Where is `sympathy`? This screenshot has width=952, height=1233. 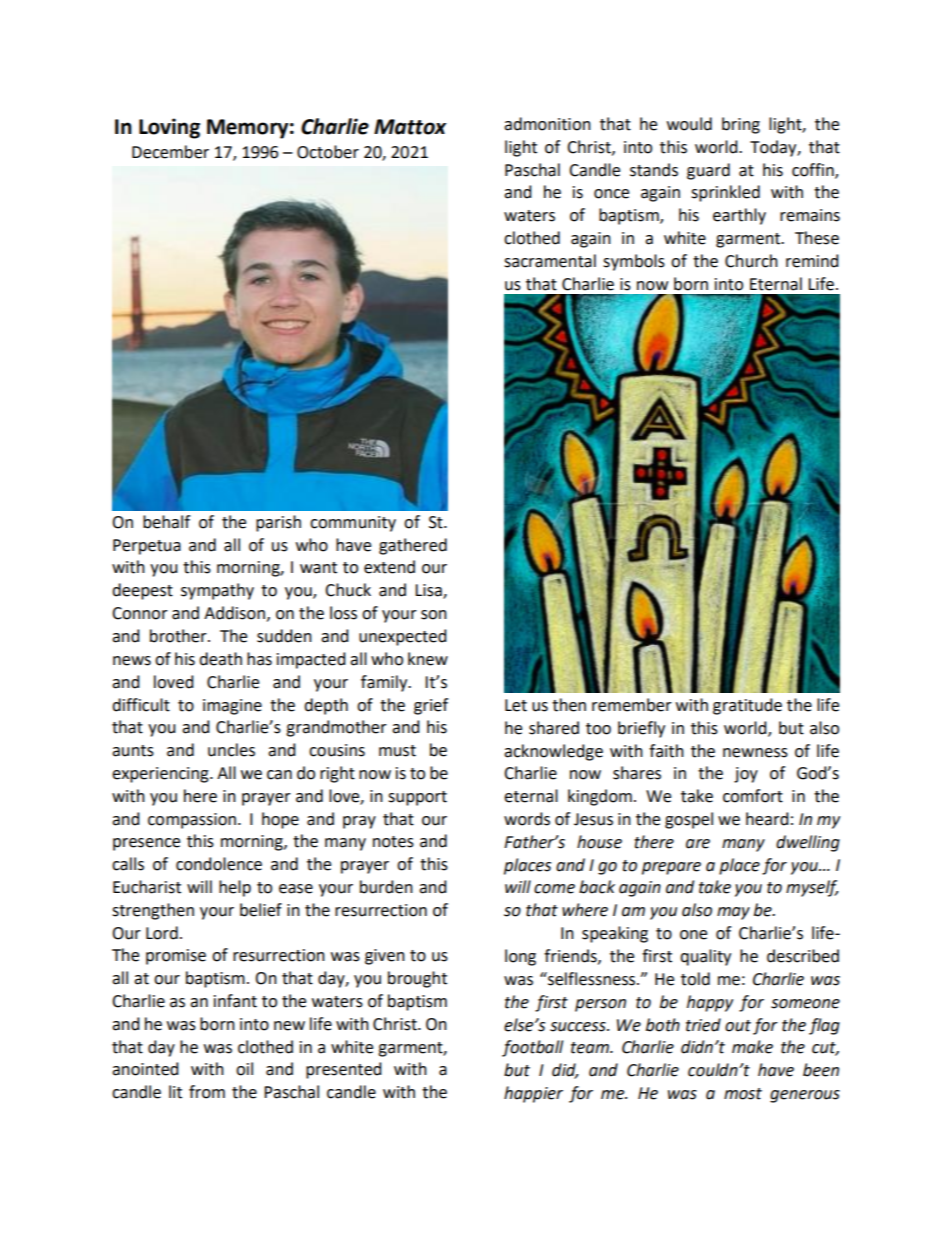 sympathy is located at coordinates (217, 591).
